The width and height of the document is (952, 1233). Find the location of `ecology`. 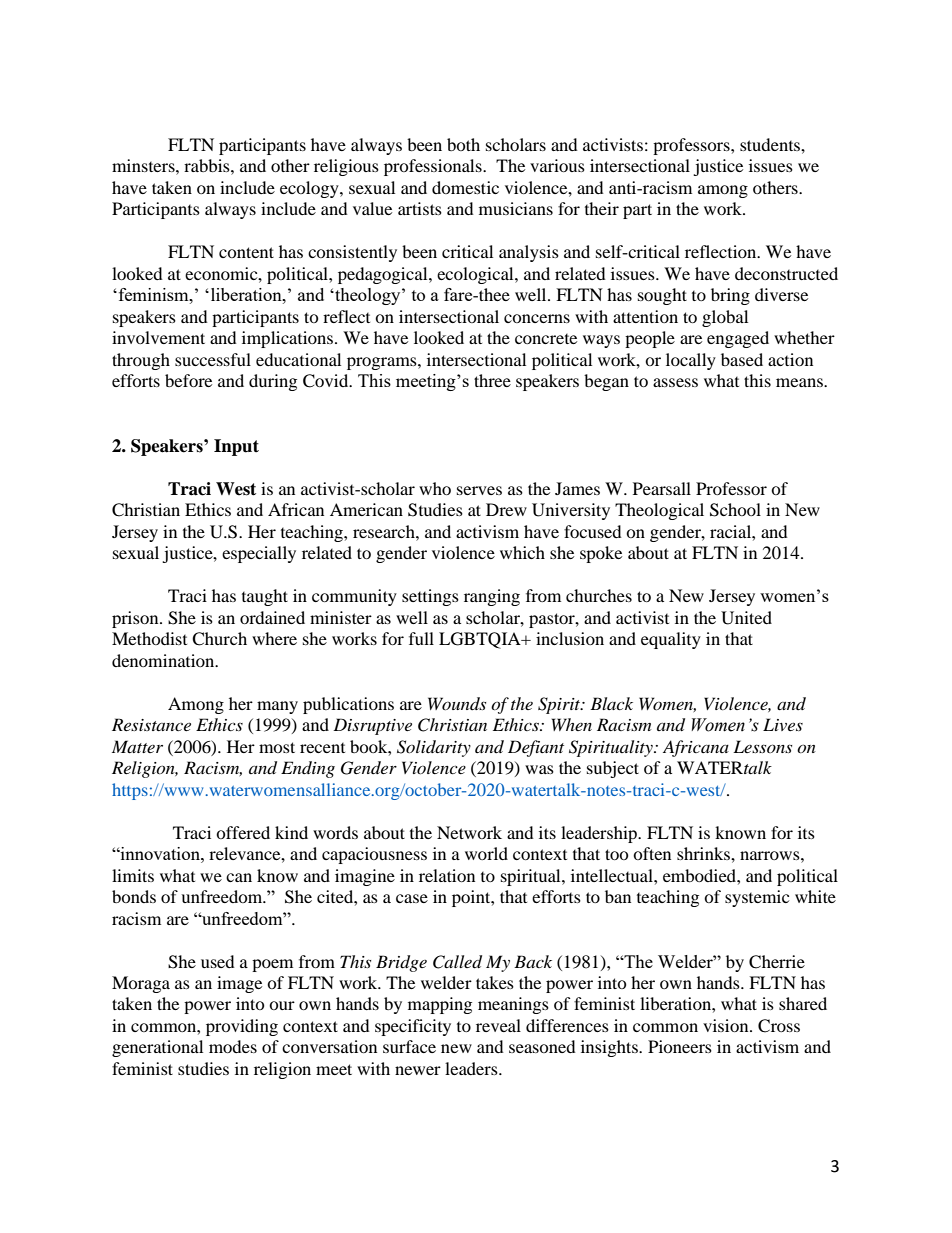

ecology is located at coordinates (310, 189).
